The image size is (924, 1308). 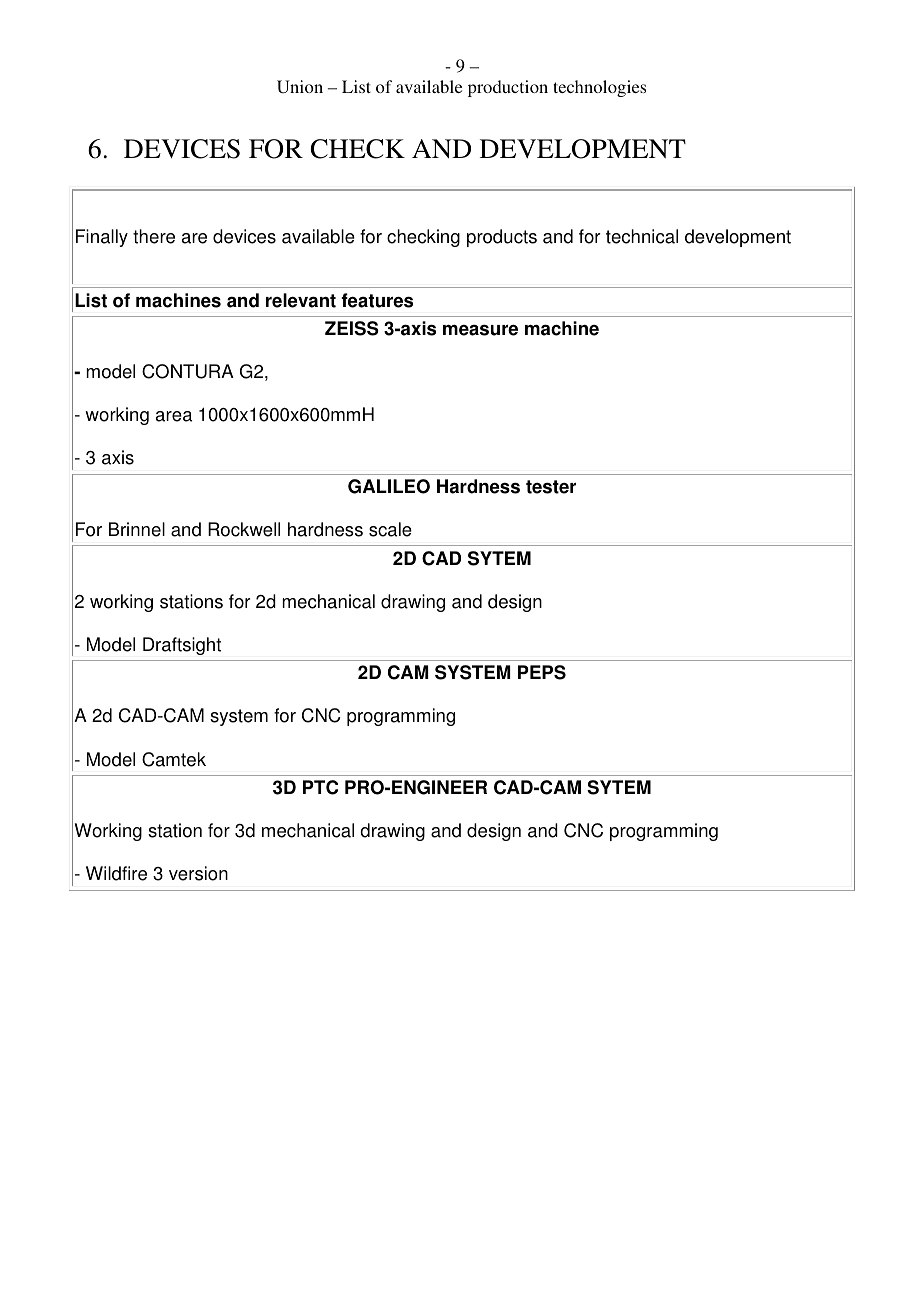 I want to click on version, so click(x=198, y=873).
